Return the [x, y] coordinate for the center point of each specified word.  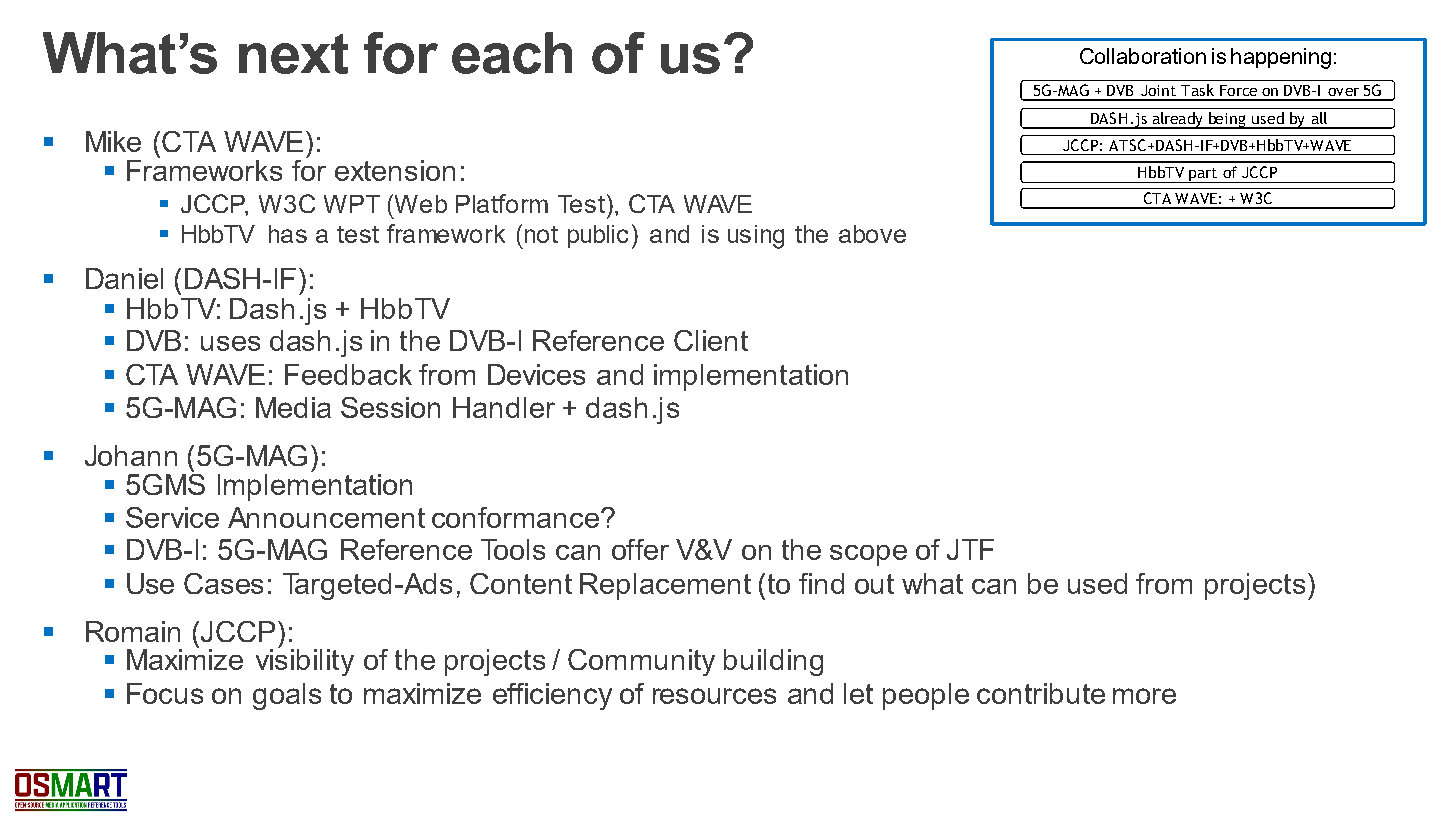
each [512, 53]
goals [287, 696]
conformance [515, 517]
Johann [131, 455]
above [872, 234]
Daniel [124, 278]
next [293, 54]
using [756, 237]
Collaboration [1143, 56]
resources [714, 696]
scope [868, 555]
